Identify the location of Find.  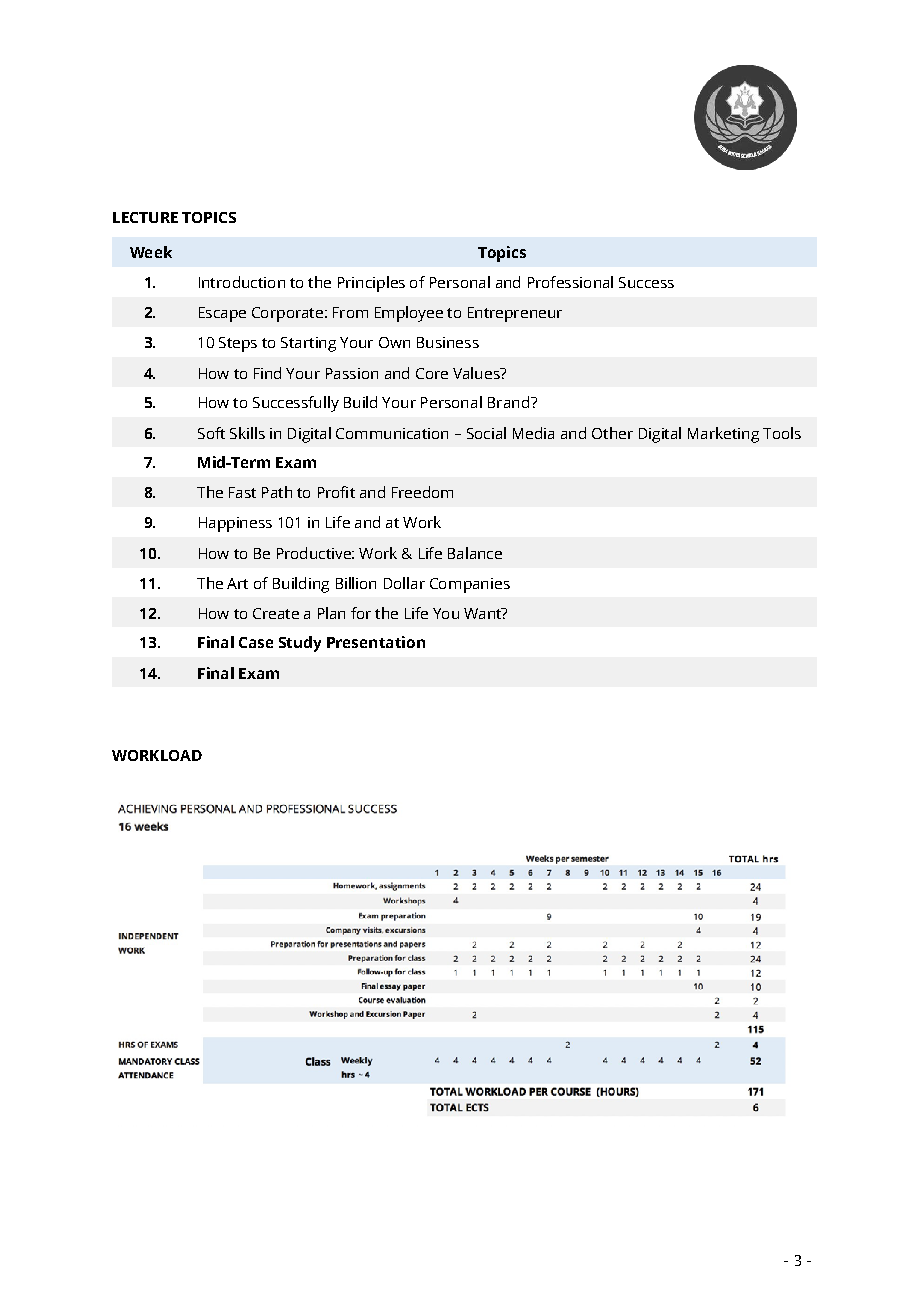
(267, 373).
